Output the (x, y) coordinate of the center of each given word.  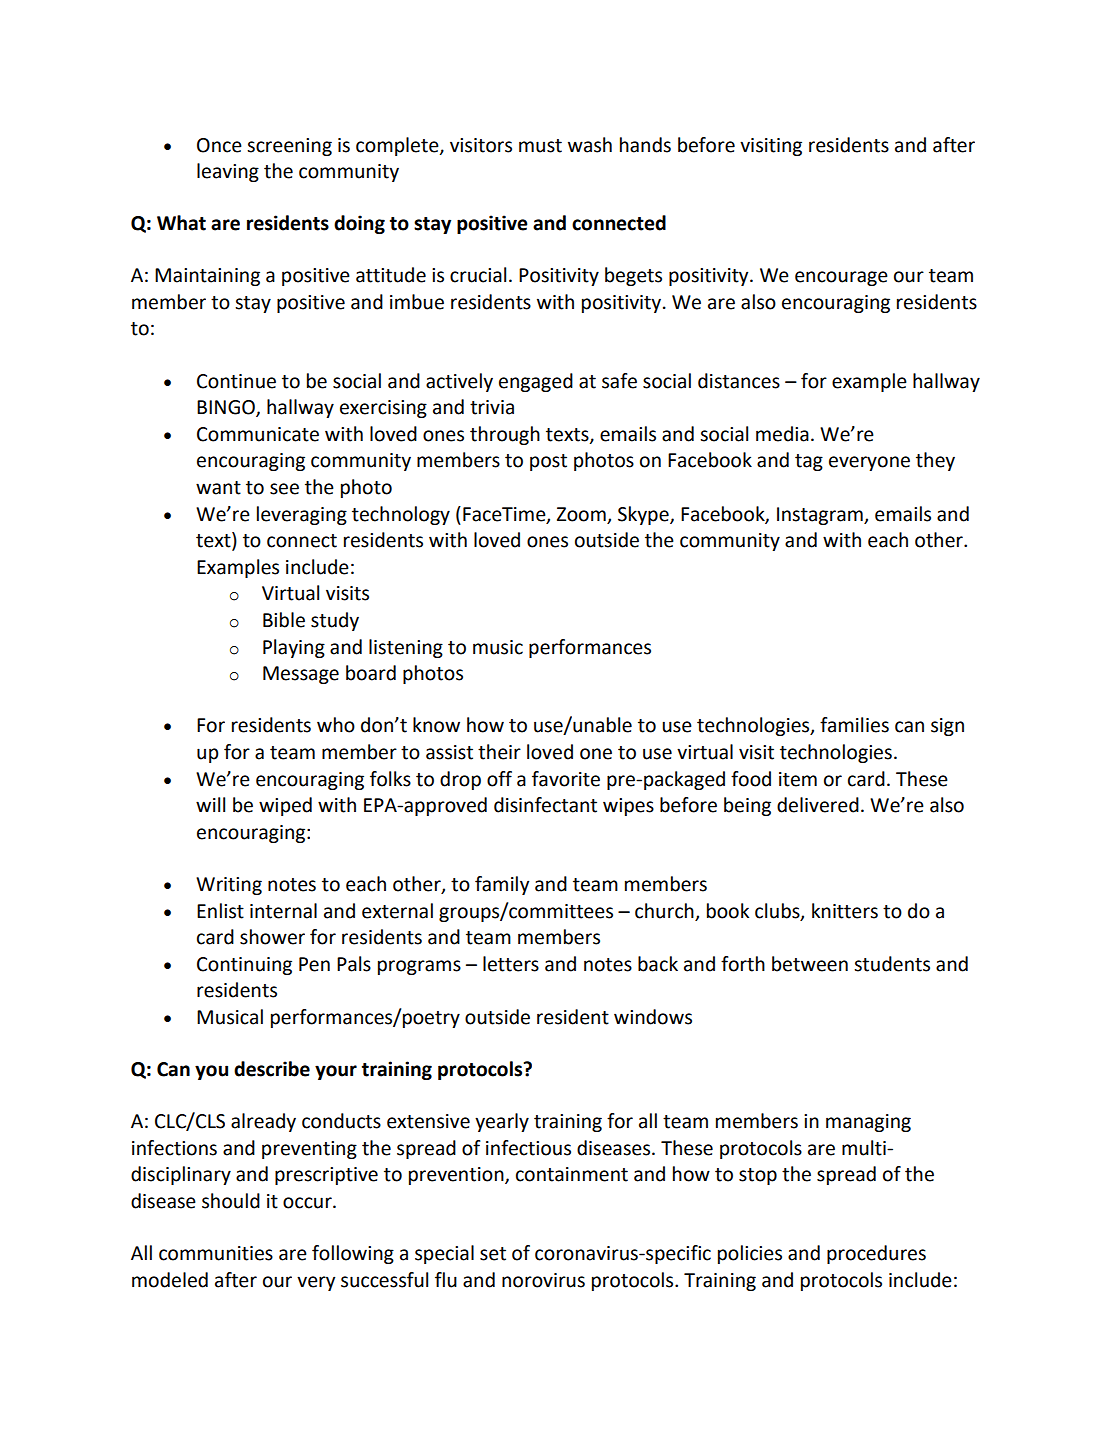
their (499, 752)
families (854, 725)
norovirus (543, 1280)
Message (301, 675)
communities (216, 1253)
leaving (228, 172)
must (540, 146)
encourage (841, 278)
